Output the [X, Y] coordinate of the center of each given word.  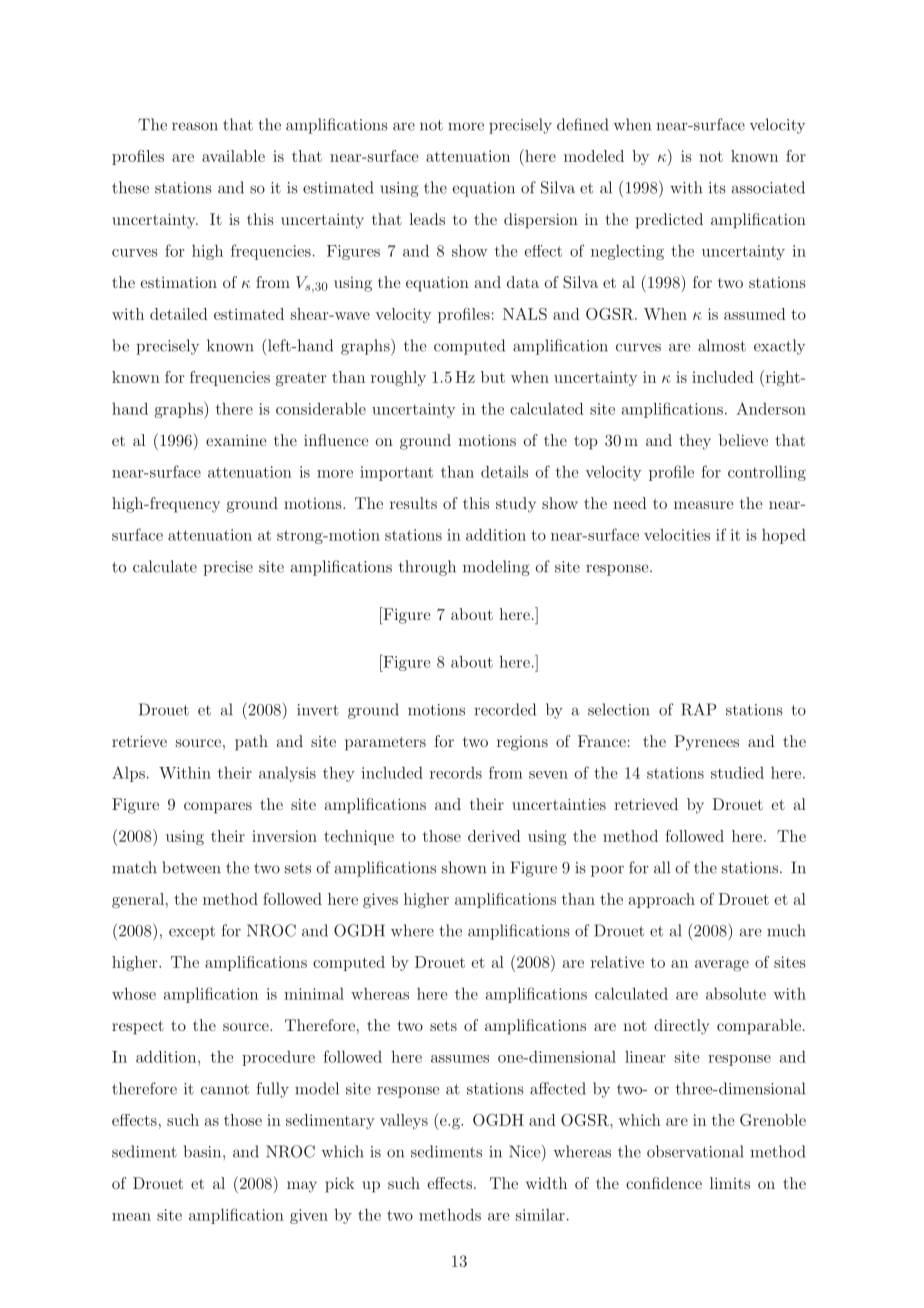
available [233, 156]
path [251, 743]
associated [768, 187]
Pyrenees [707, 743]
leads [427, 219]
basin [204, 1151]
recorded [505, 709]
